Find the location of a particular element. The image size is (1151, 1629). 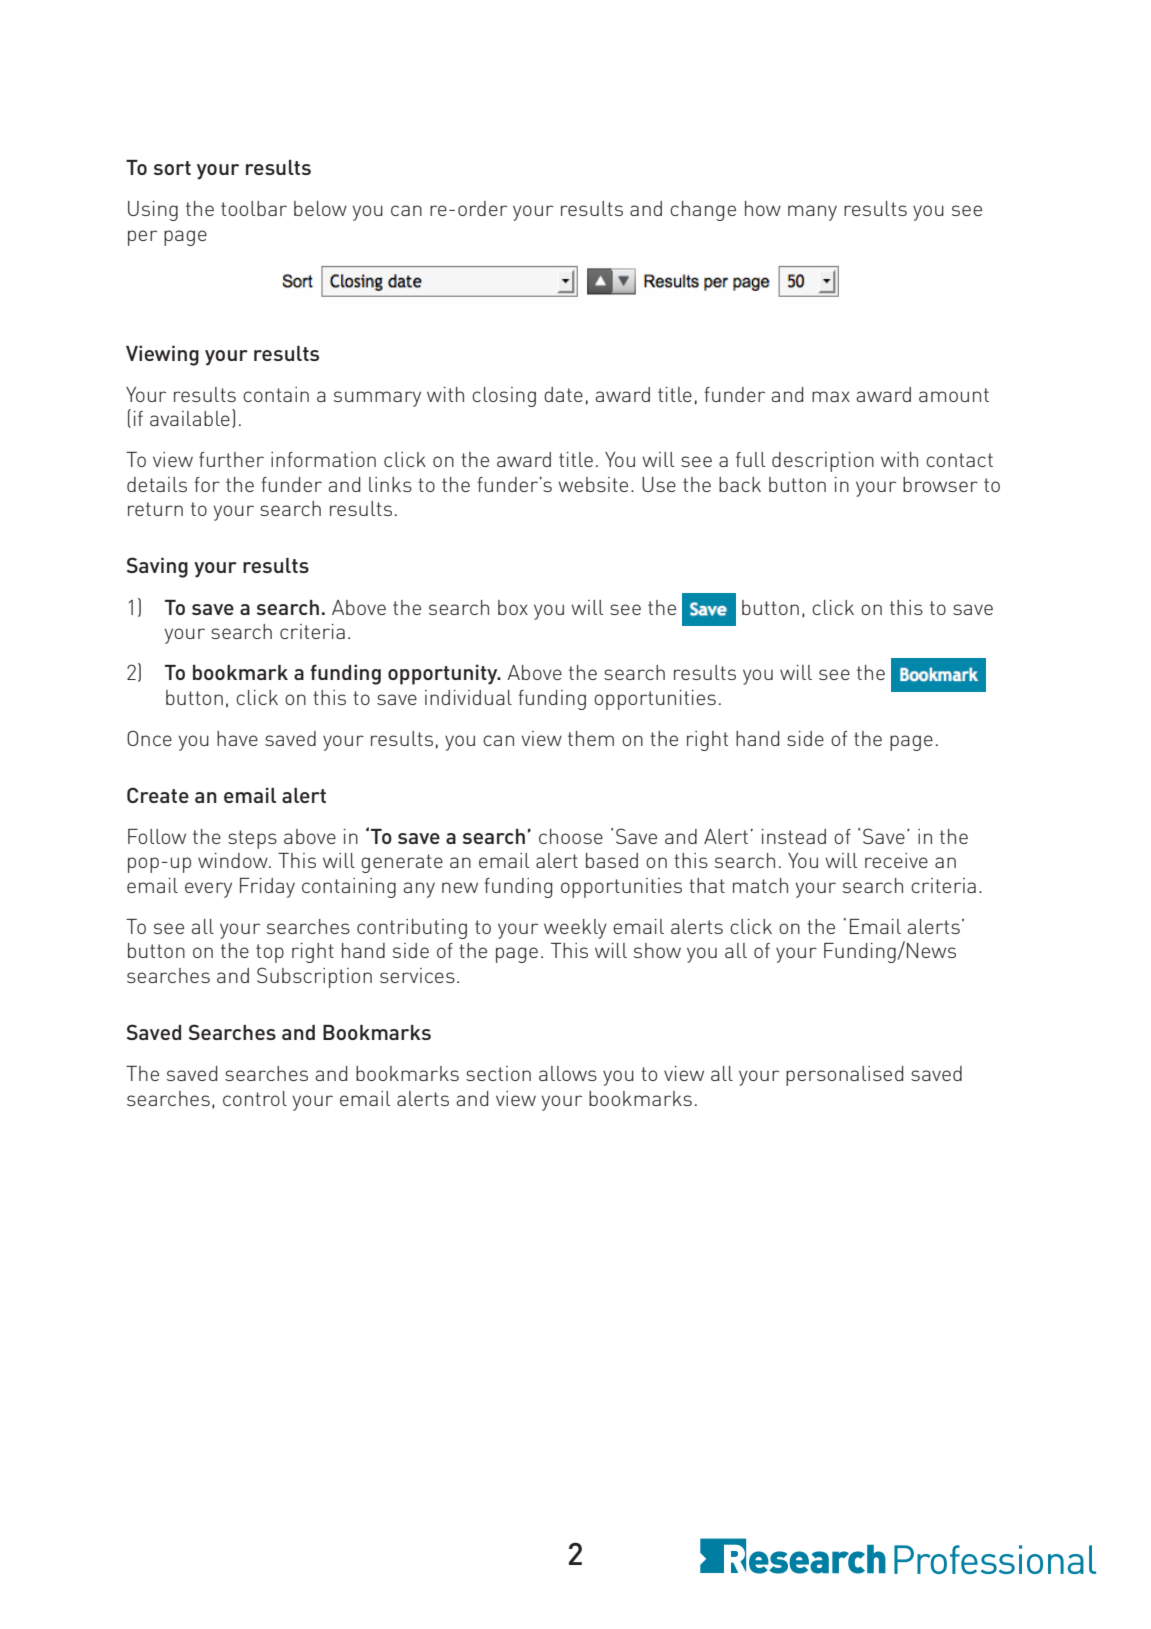

many is located at coordinates (812, 213).
